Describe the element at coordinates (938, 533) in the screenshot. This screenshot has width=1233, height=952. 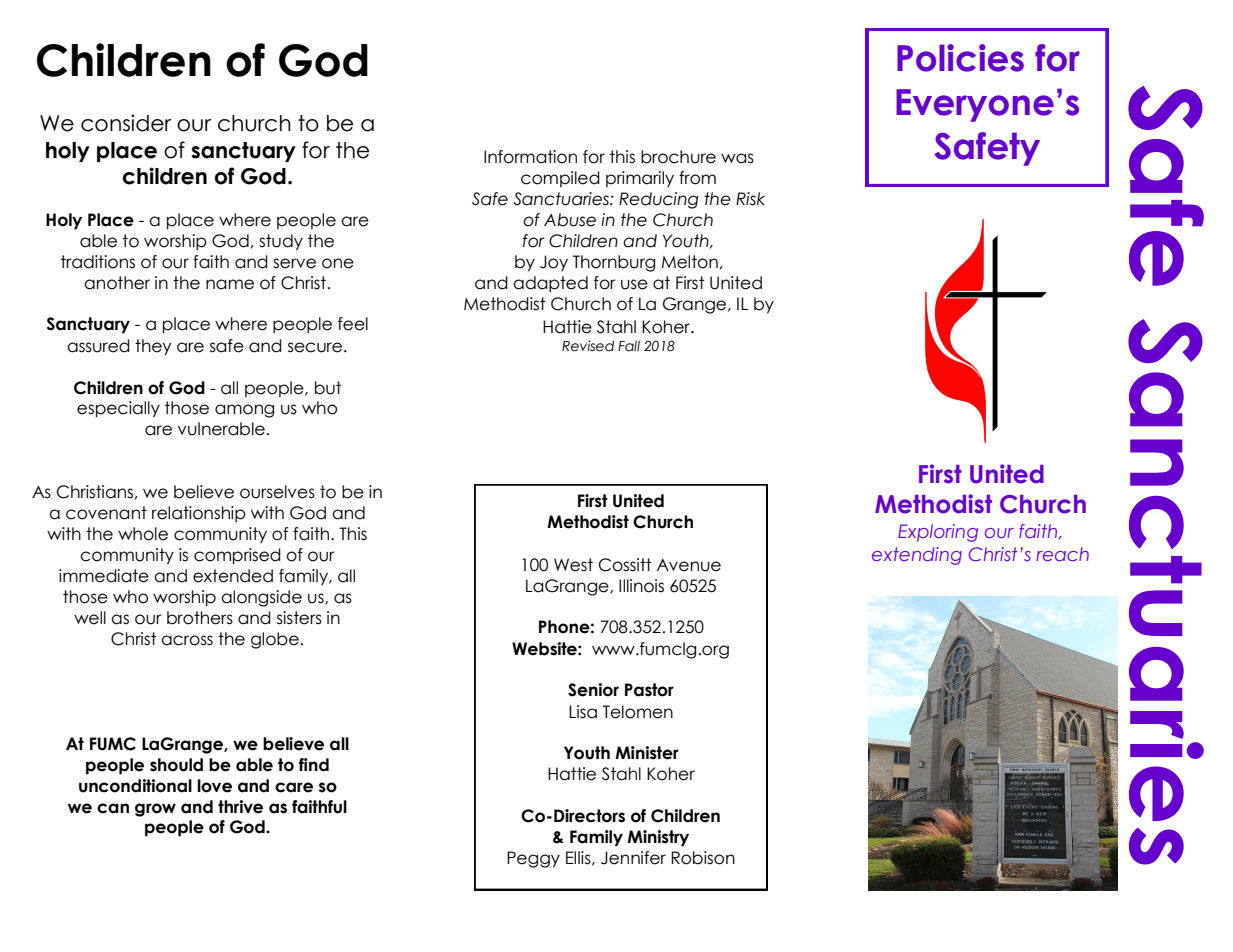
I see `Exploring` at that location.
